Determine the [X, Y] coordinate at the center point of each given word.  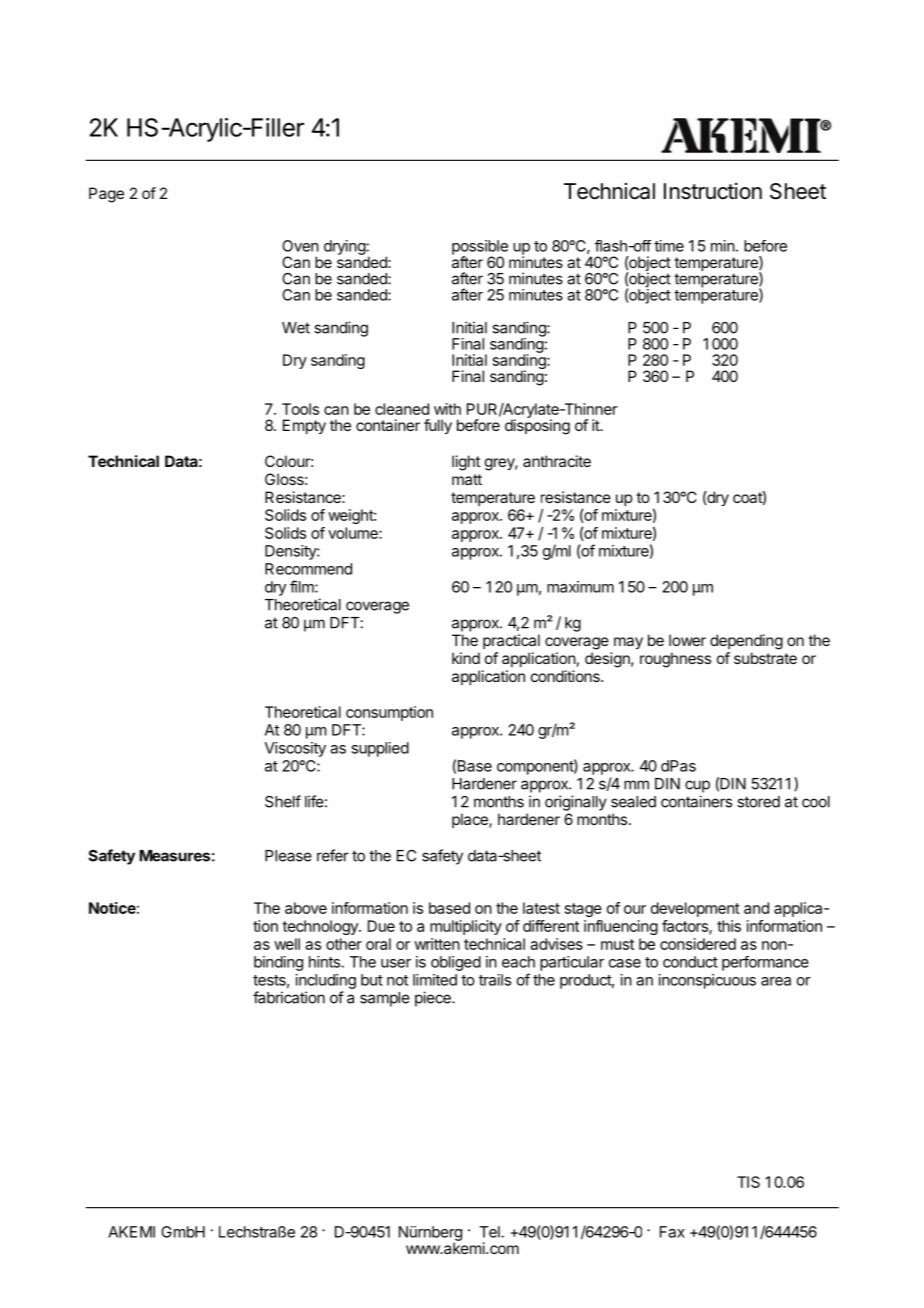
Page [106, 195]
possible [480, 248]
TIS [748, 1182]
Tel [489, 1232]
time [669, 246]
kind [466, 658]
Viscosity [295, 749]
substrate [765, 658]
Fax [672, 1232]
